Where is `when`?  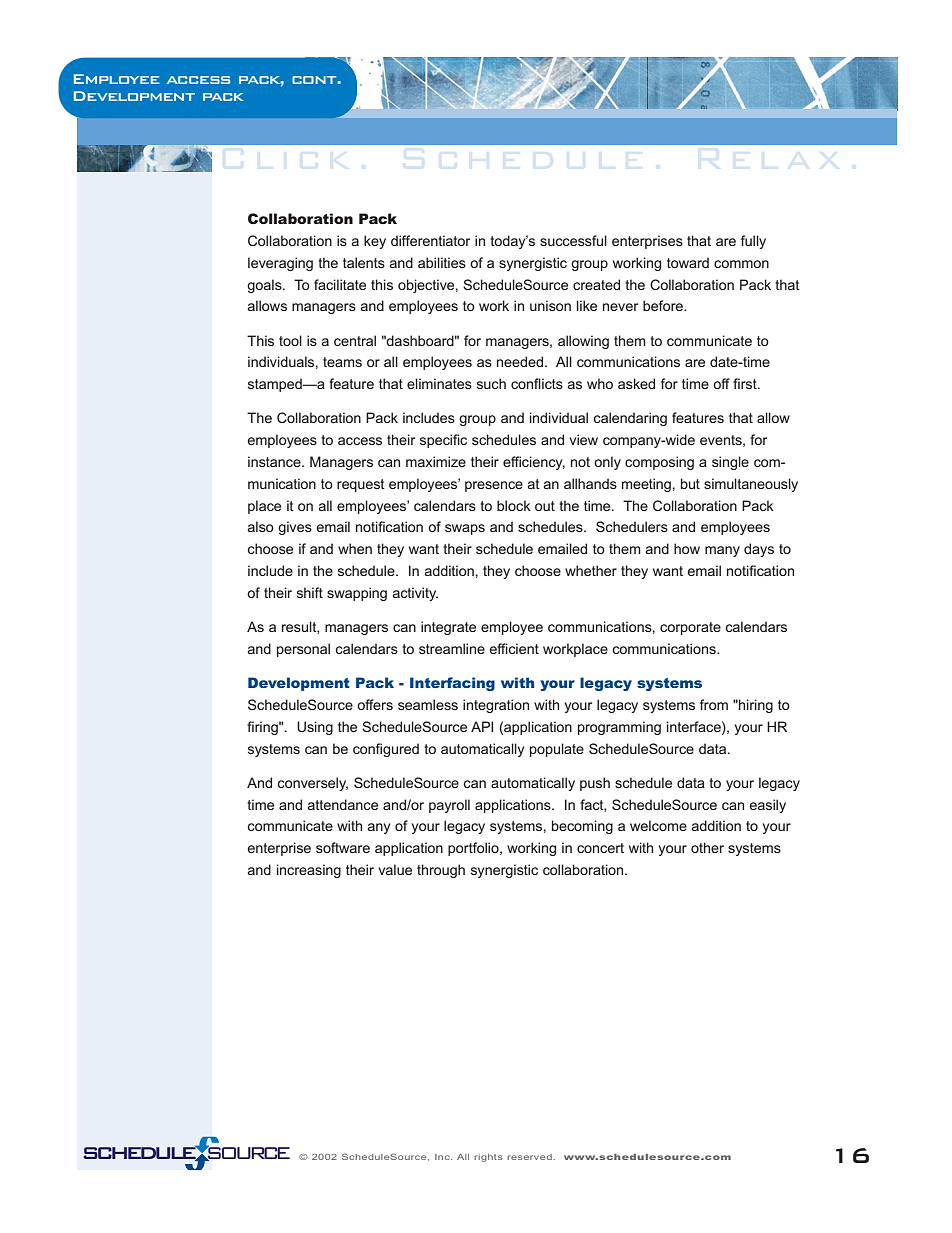
when is located at coordinates (355, 548).
